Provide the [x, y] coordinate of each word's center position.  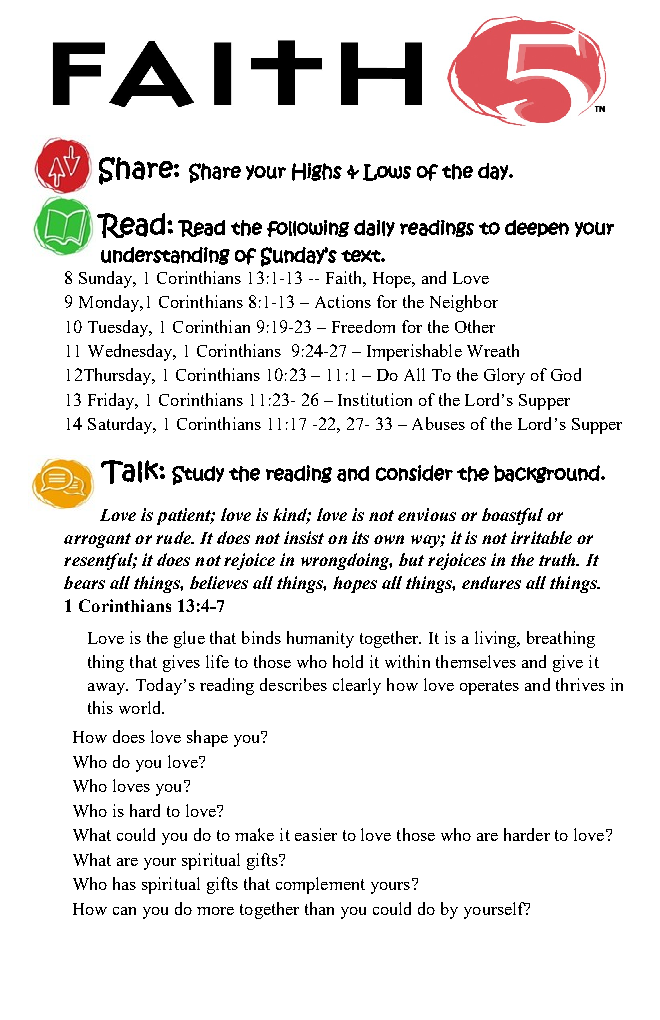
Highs [317, 172]
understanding [165, 256]
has [124, 883]
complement [320, 885]
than [319, 908]
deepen [537, 228]
